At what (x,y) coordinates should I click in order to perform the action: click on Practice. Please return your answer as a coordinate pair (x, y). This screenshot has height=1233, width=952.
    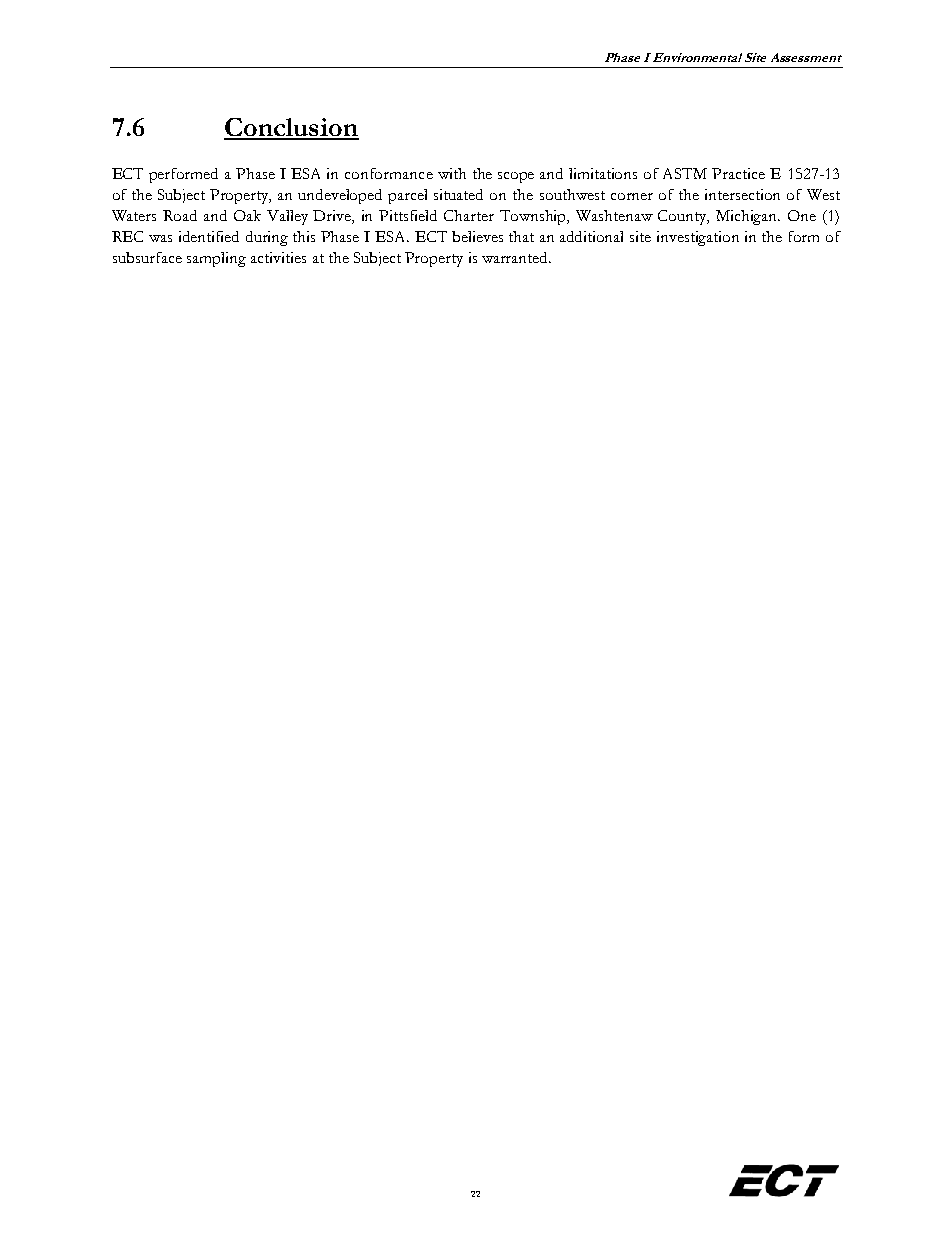
    Looking at the image, I should click on (738, 173).
